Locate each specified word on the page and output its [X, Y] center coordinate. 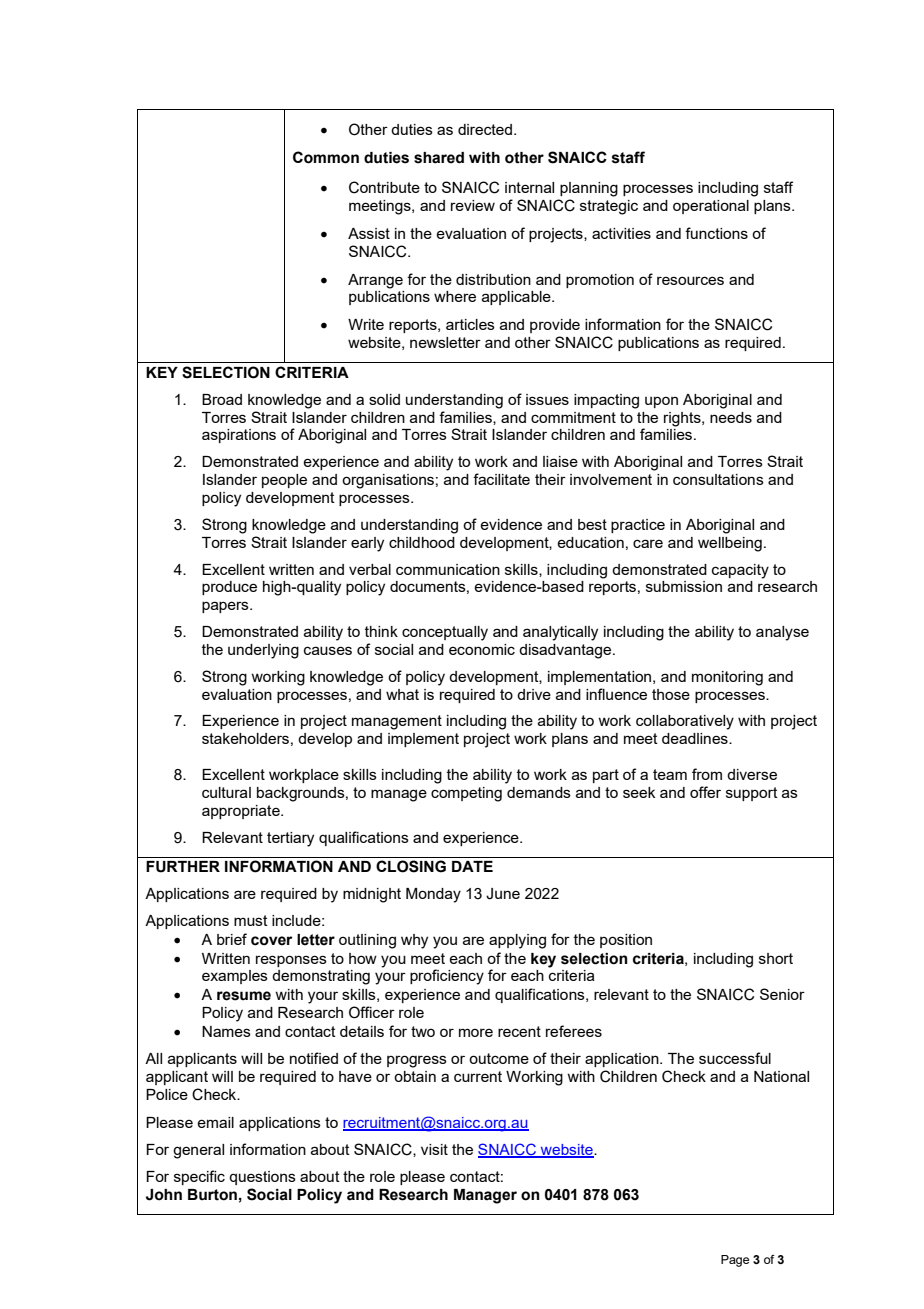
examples [235, 977]
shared [439, 158]
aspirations [239, 436]
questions [262, 1178]
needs [731, 417]
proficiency [447, 977]
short [776, 958]
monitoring [727, 678]
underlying [263, 651]
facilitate [501, 479]
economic [482, 649]
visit [434, 1149]
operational [711, 207]
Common [326, 157]
